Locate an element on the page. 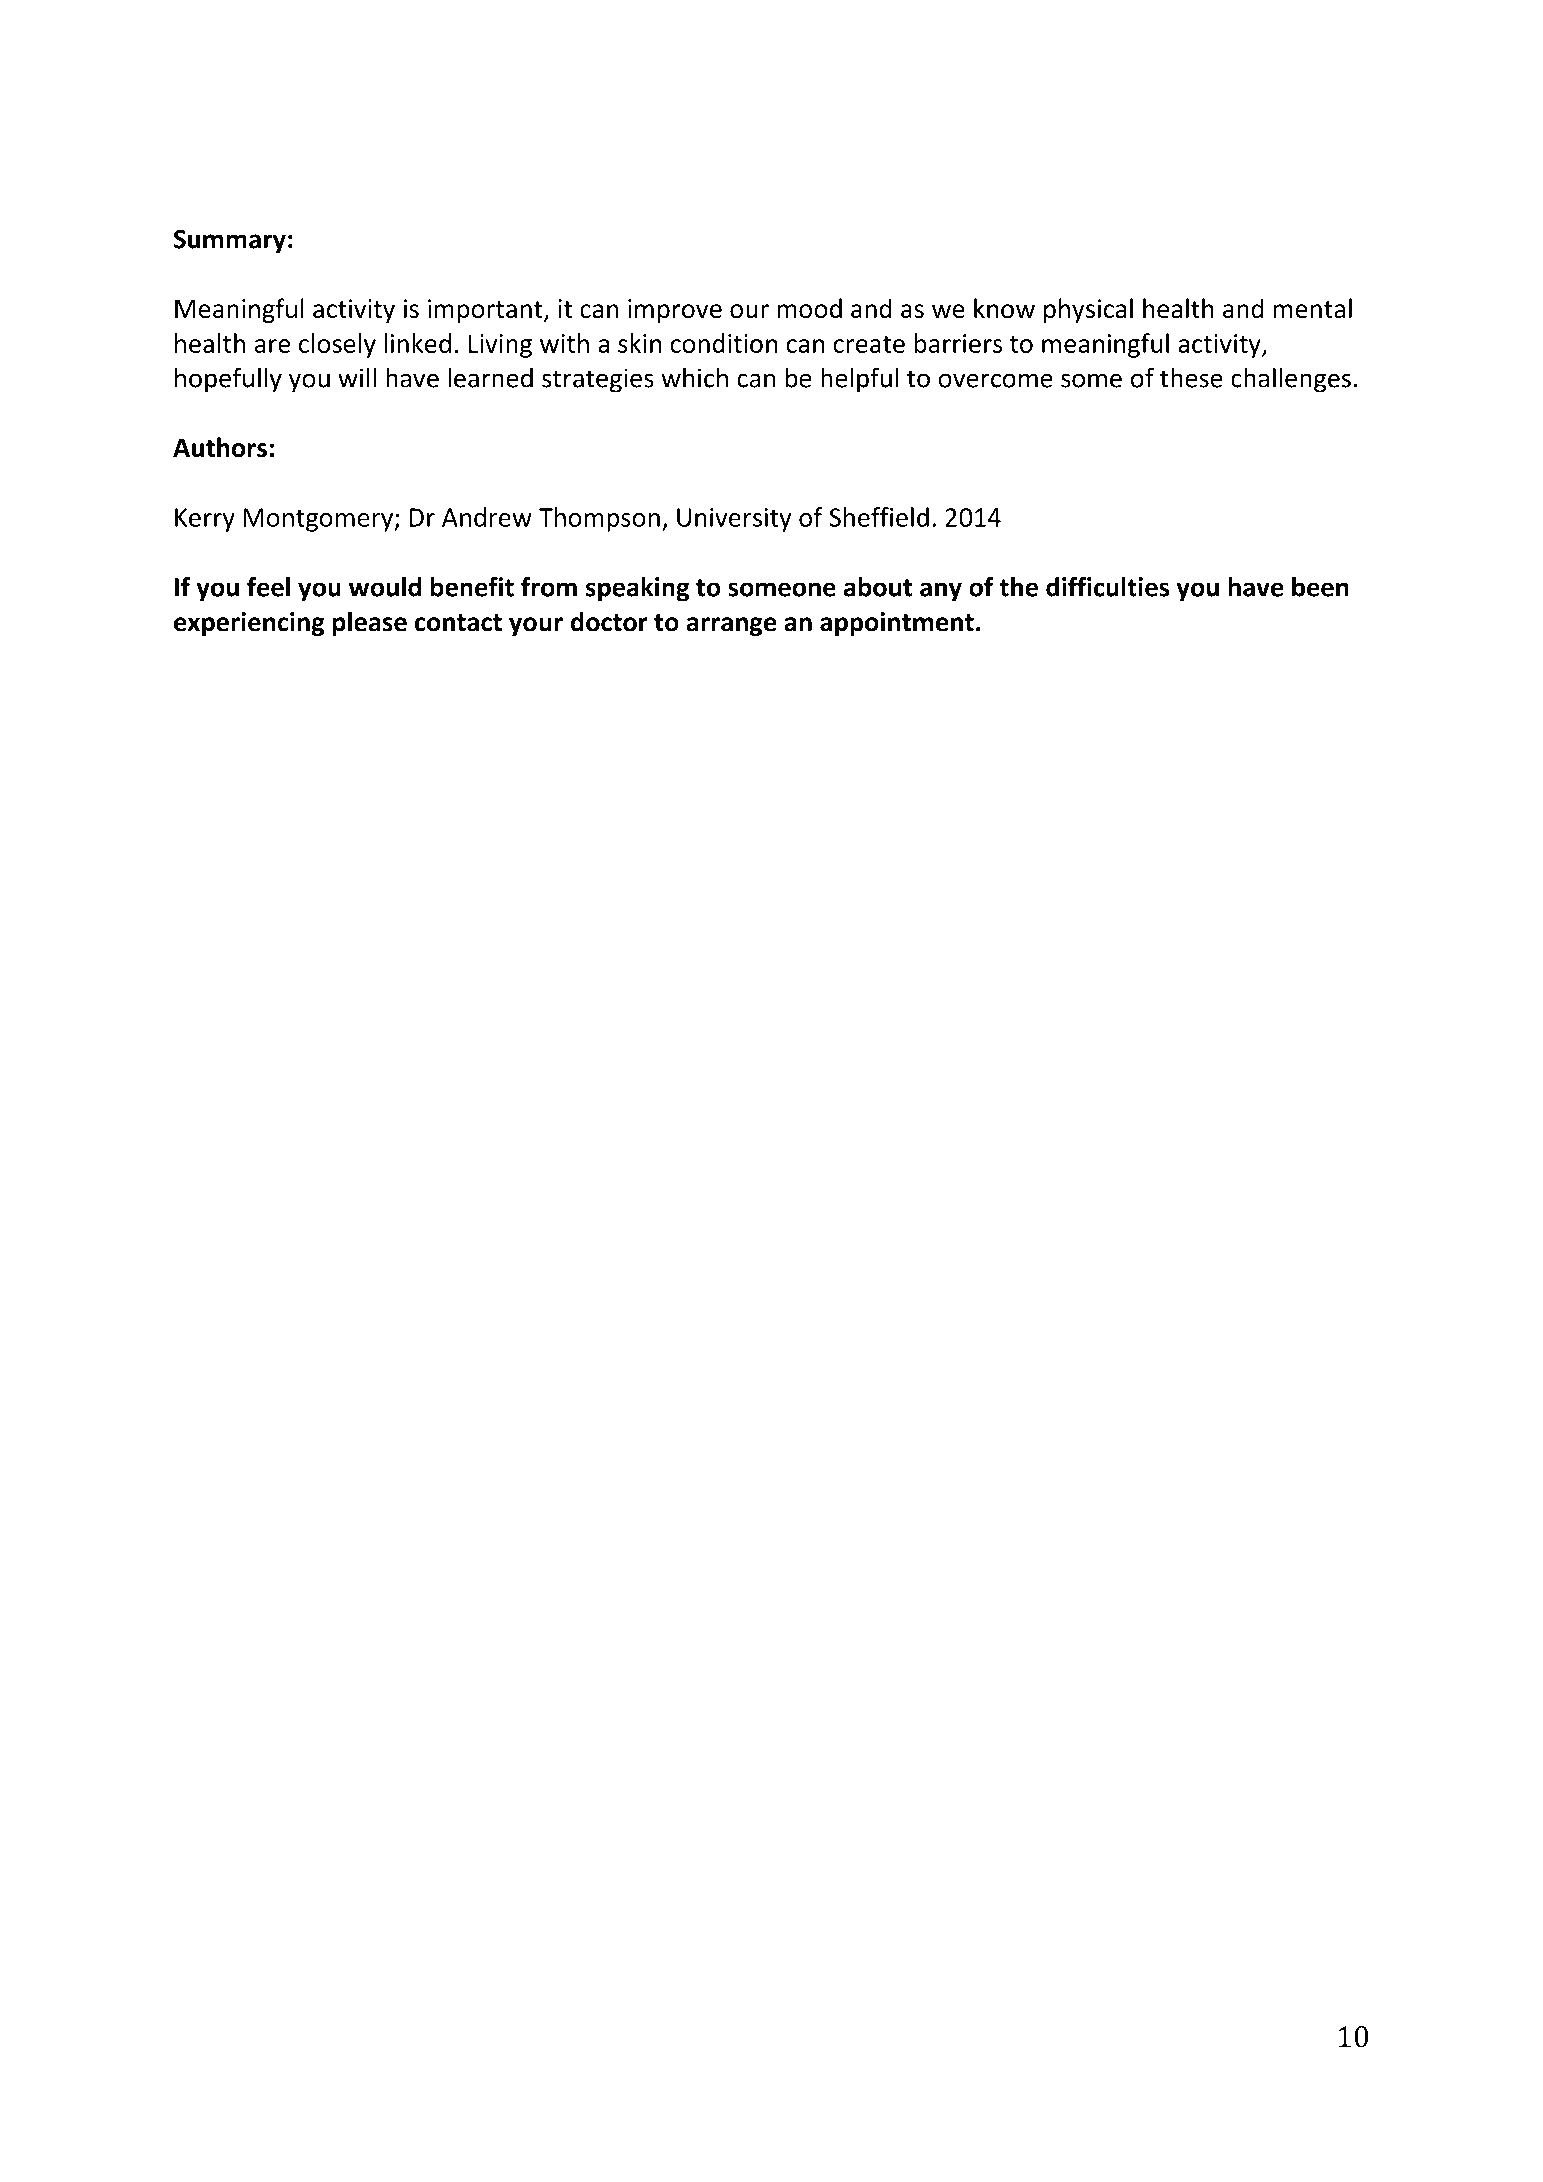  Authors is located at coordinates (220, 447).
